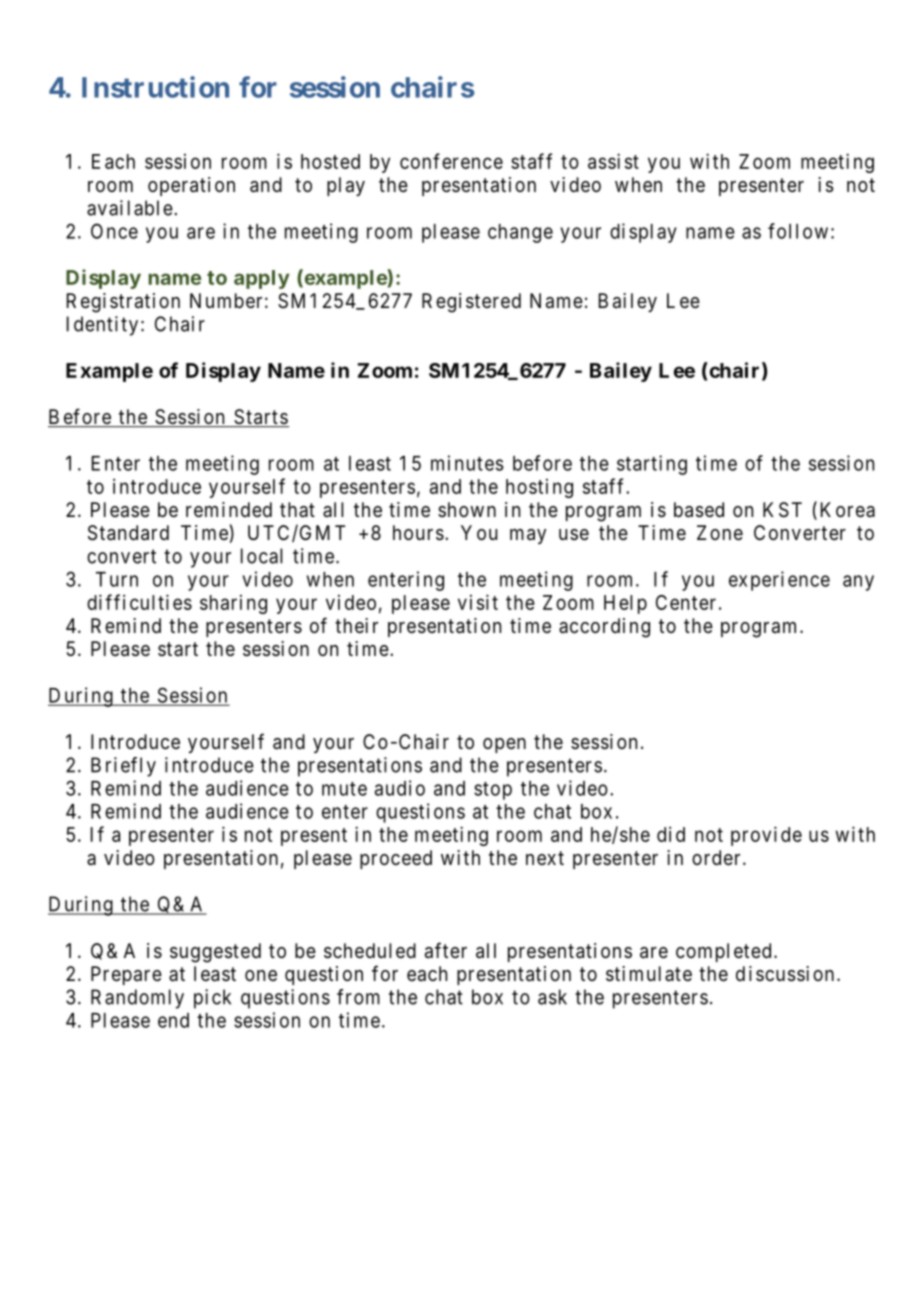  I want to click on conference, so click(451, 161).
